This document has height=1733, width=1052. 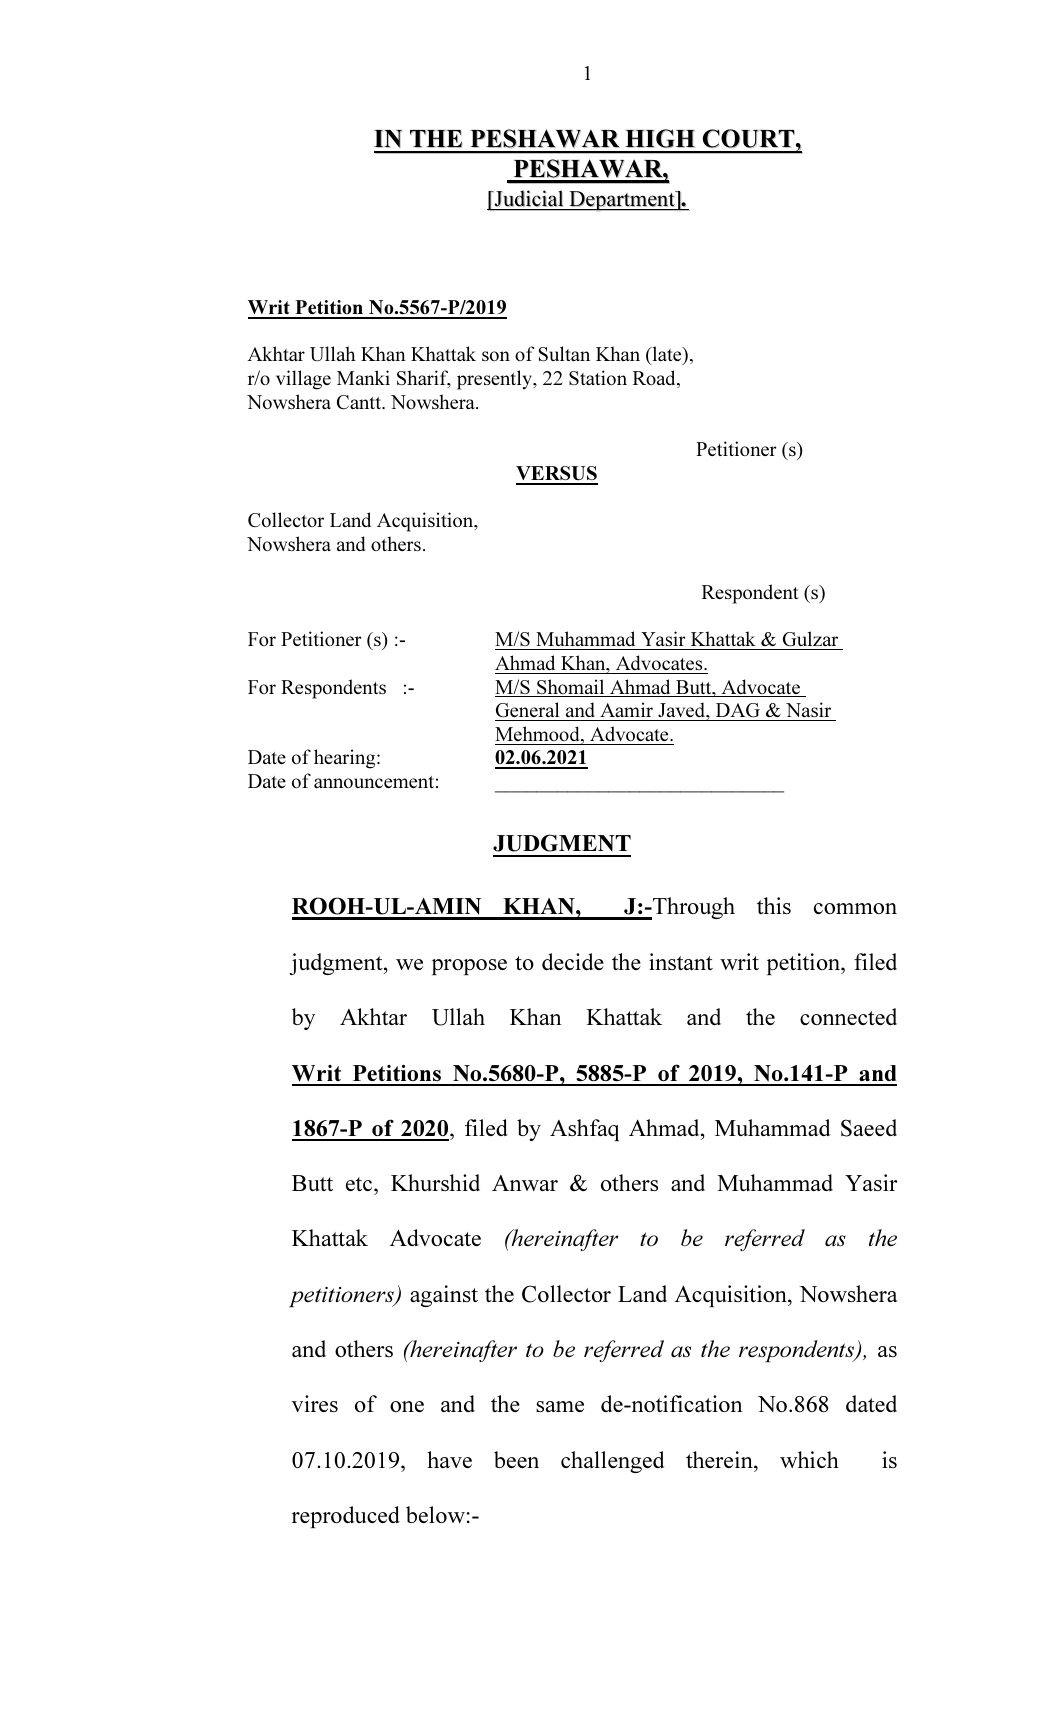 What do you see at coordinates (424, 379) in the document?
I see `Sharif` at bounding box center [424, 379].
